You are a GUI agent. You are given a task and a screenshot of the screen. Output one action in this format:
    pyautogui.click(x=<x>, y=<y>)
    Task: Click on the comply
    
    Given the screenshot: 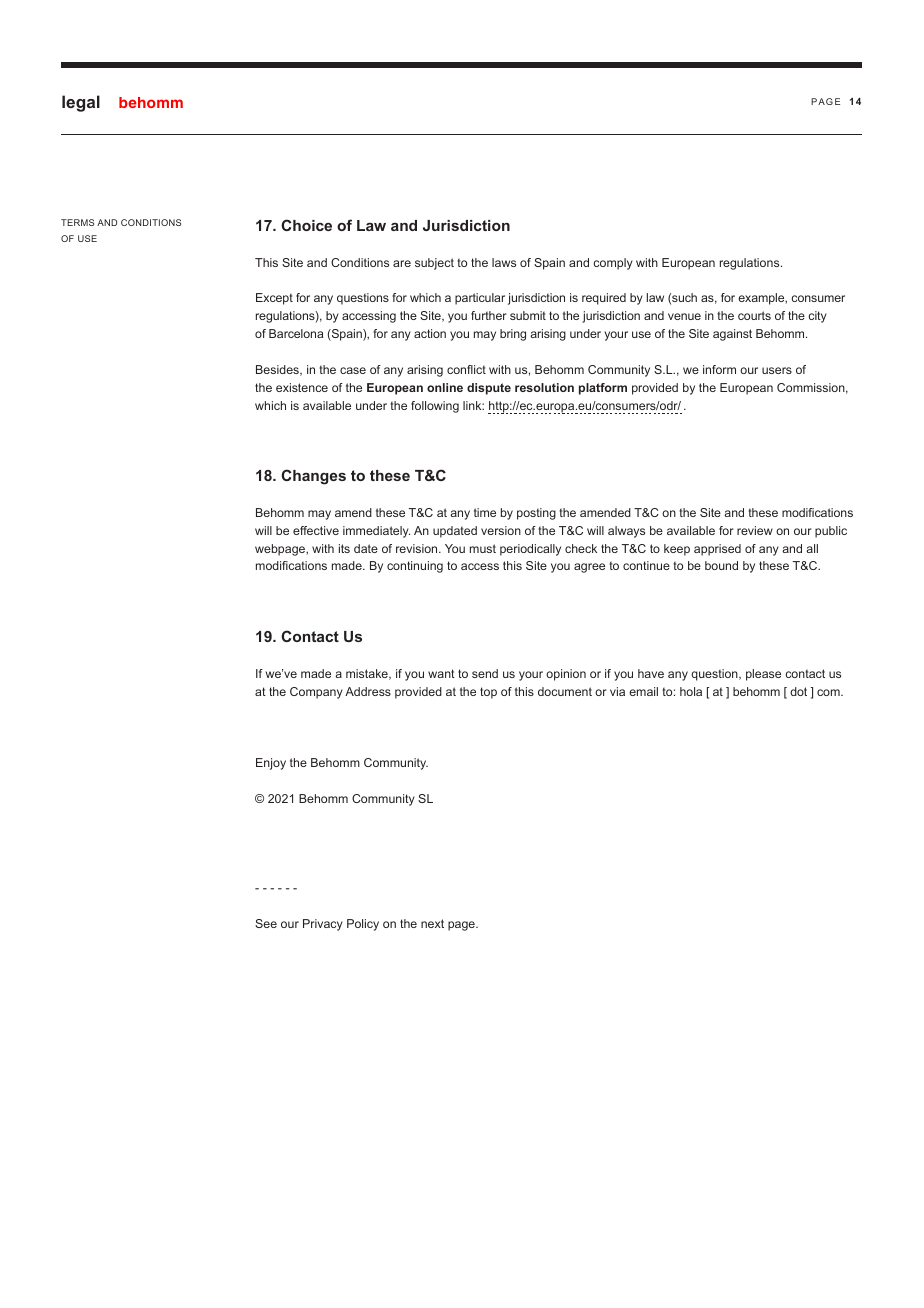 What is the action you would take?
    pyautogui.click(x=613, y=264)
